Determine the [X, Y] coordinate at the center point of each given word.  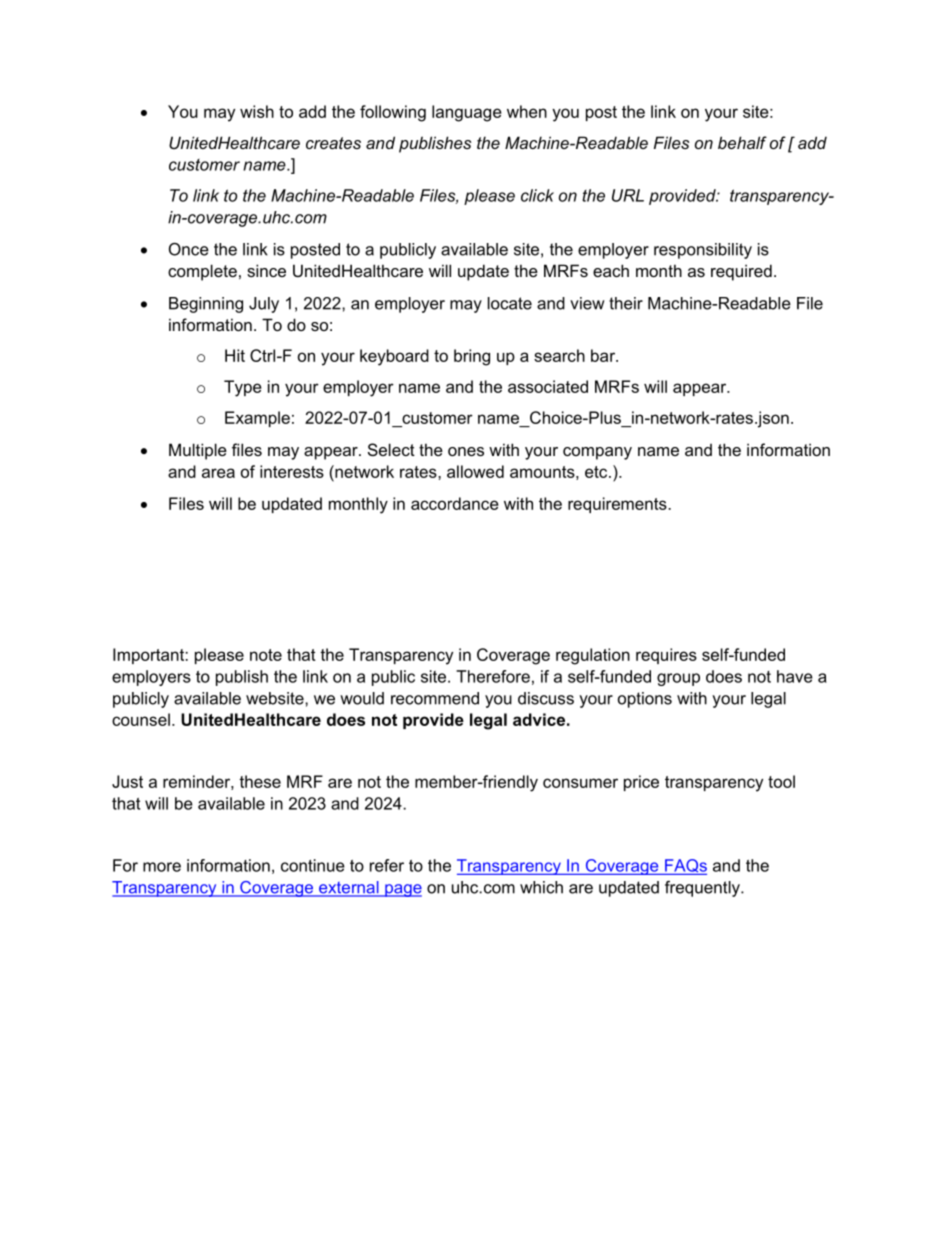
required [741, 272]
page [402, 890]
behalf [742, 142]
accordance [455, 503]
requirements [618, 505]
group [678, 679]
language [467, 113]
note [266, 655]
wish [257, 111]
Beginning [206, 305]
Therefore [493, 676]
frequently [703, 889]
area [218, 473]
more [162, 867]
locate [510, 303]
